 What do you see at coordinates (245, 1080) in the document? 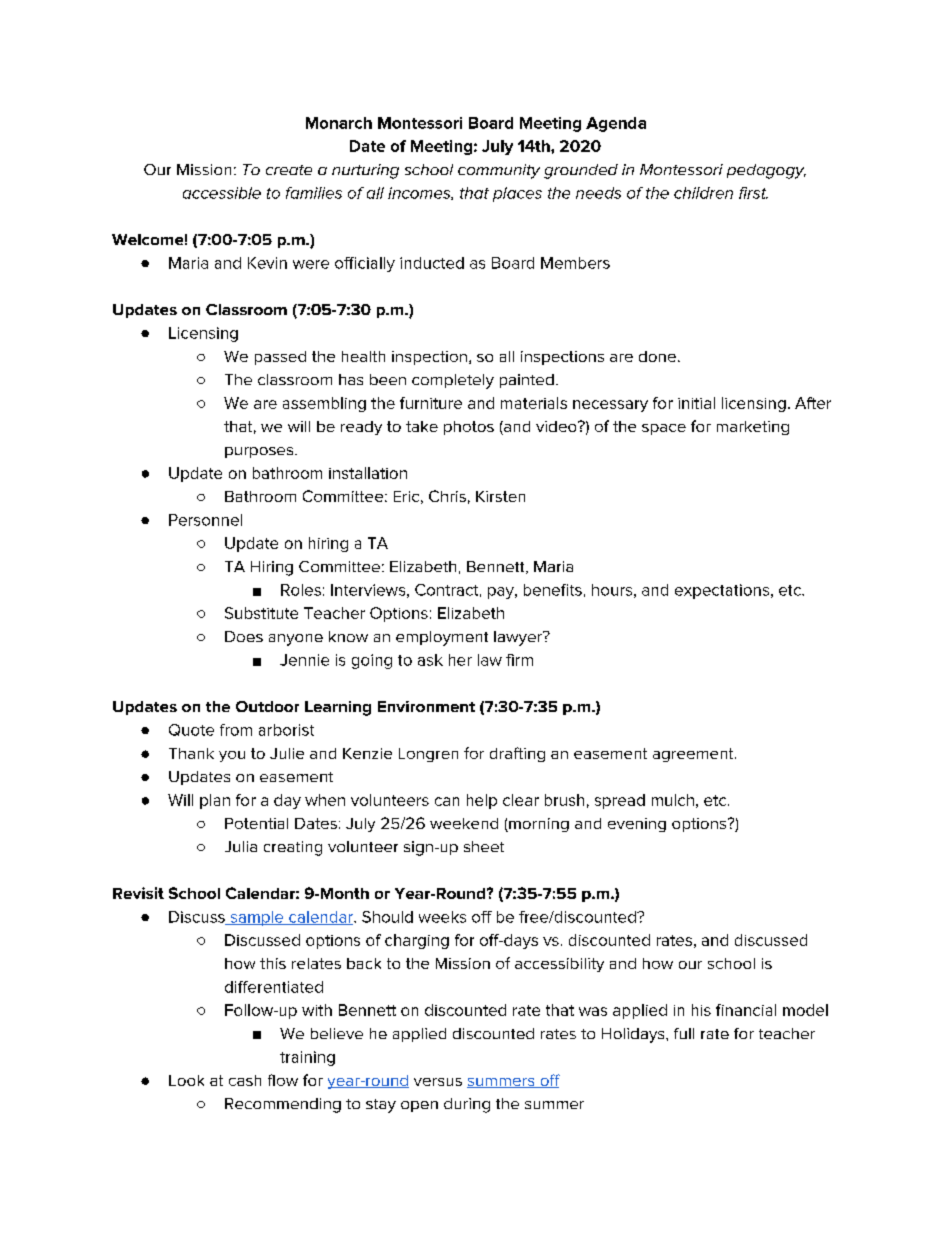
I see `cash` at bounding box center [245, 1080].
